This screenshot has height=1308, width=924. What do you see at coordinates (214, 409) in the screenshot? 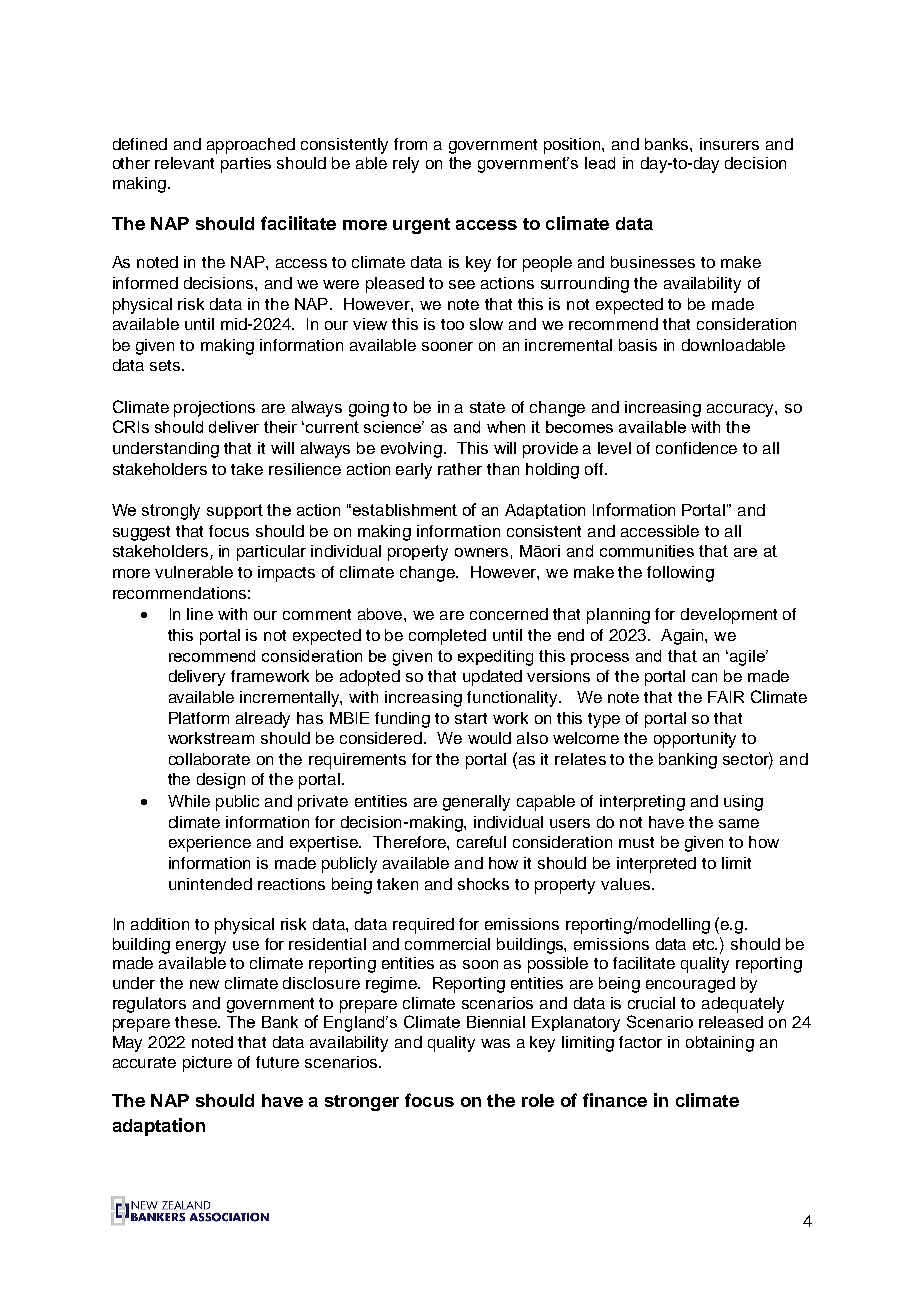
I see `projections` at bounding box center [214, 409].
